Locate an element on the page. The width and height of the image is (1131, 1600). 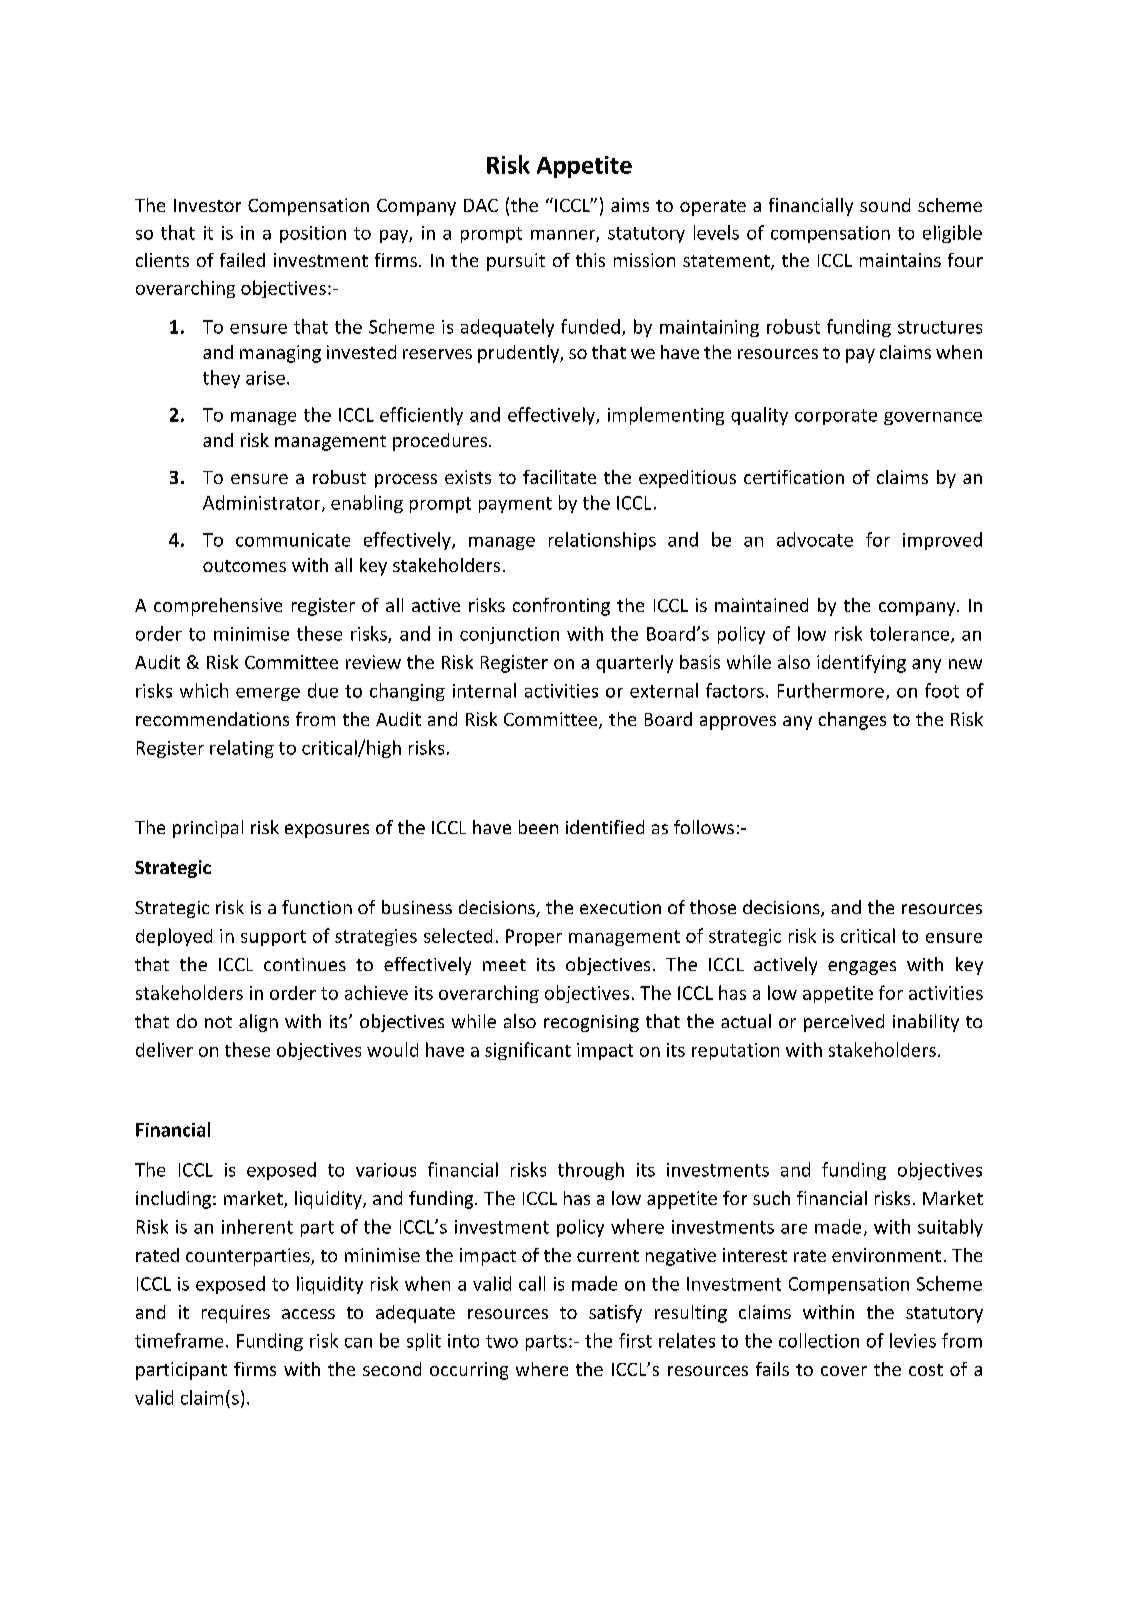
relating is located at coordinates (242, 749).
